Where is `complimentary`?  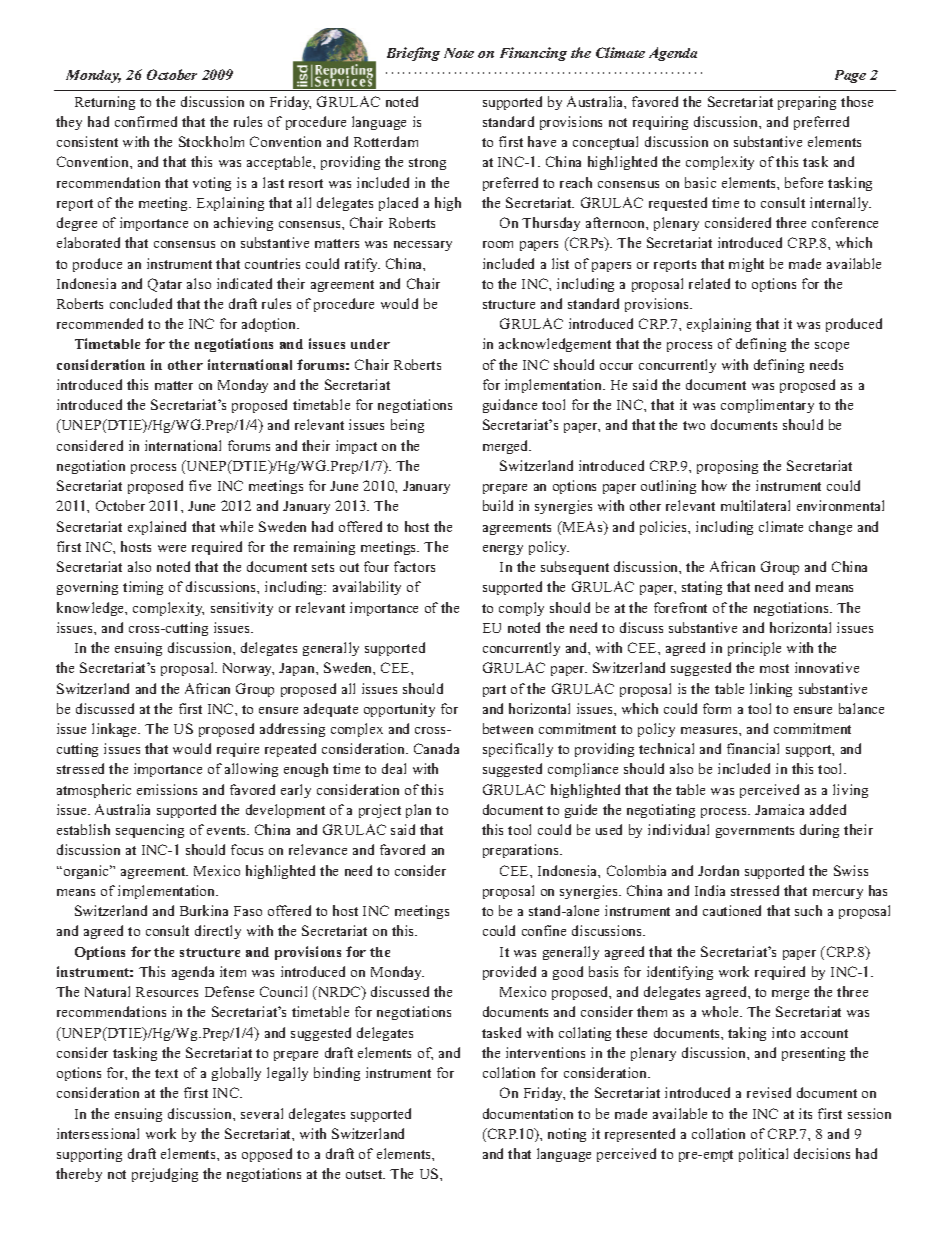 complimentary is located at coordinates (767, 406).
